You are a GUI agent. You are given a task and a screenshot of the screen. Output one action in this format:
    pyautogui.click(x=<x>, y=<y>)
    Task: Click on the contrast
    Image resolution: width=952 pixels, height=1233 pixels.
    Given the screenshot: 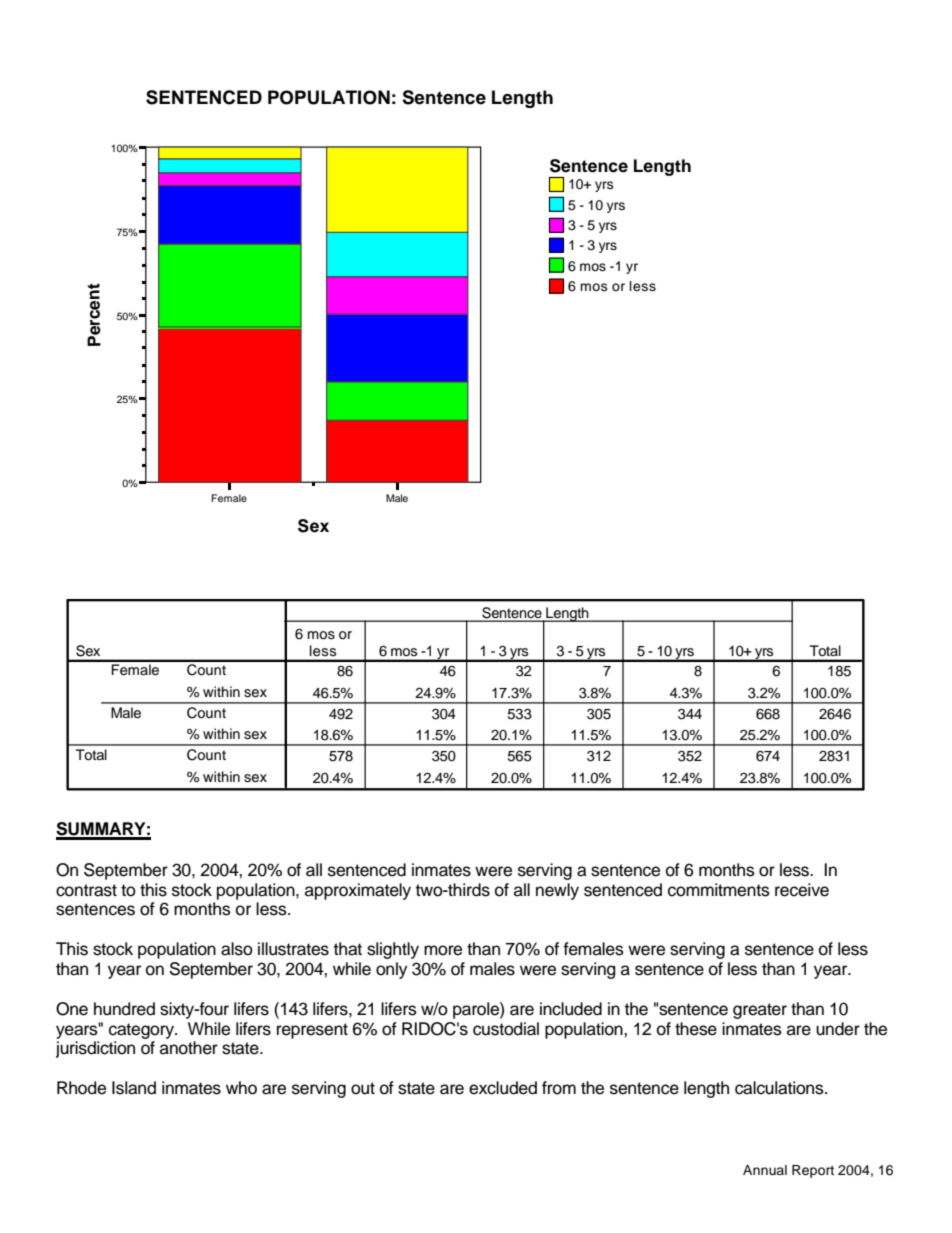 What is the action you would take?
    pyautogui.click(x=86, y=890)
